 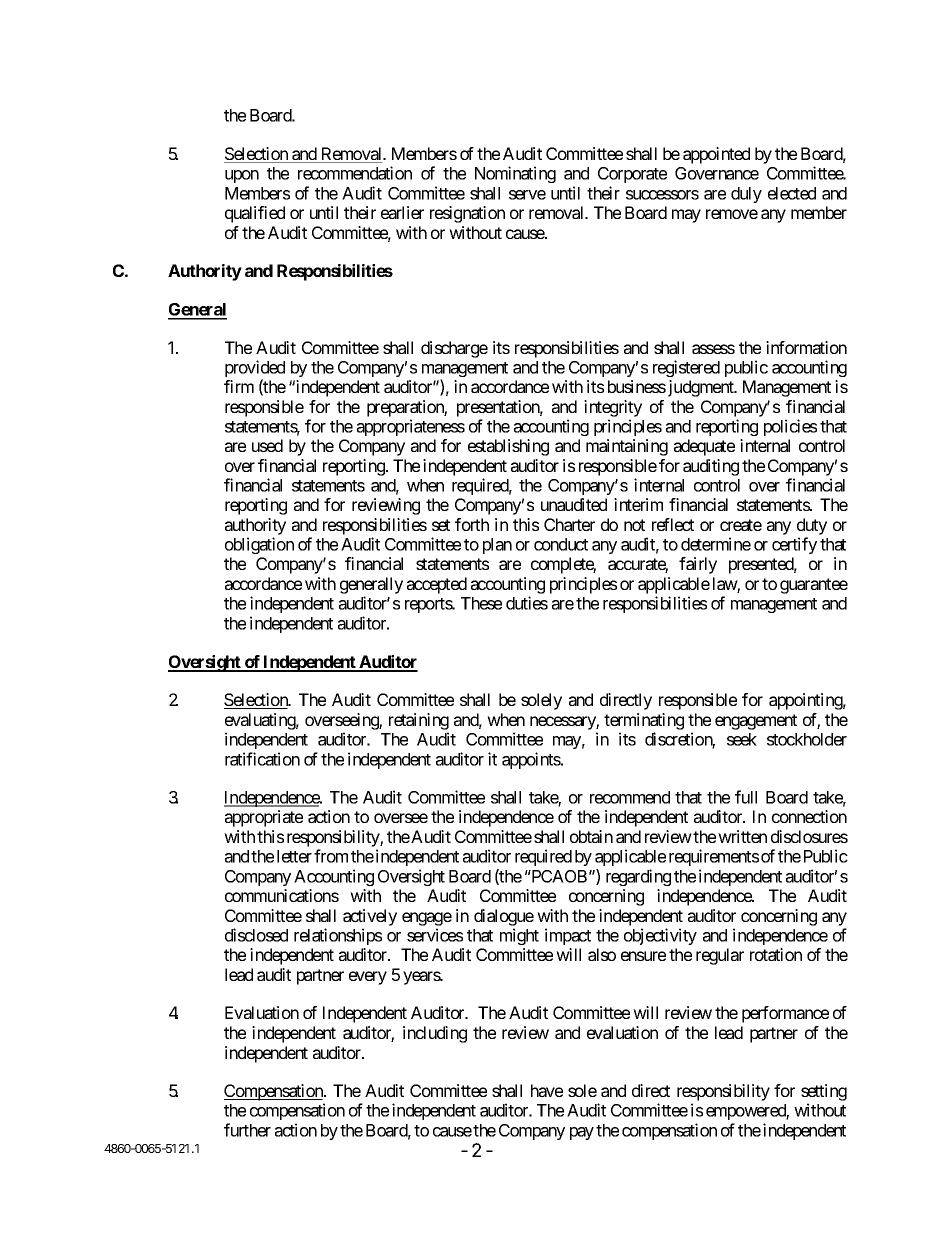 What do you see at coordinates (247, 1130) in the page?
I see `further` at bounding box center [247, 1130].
